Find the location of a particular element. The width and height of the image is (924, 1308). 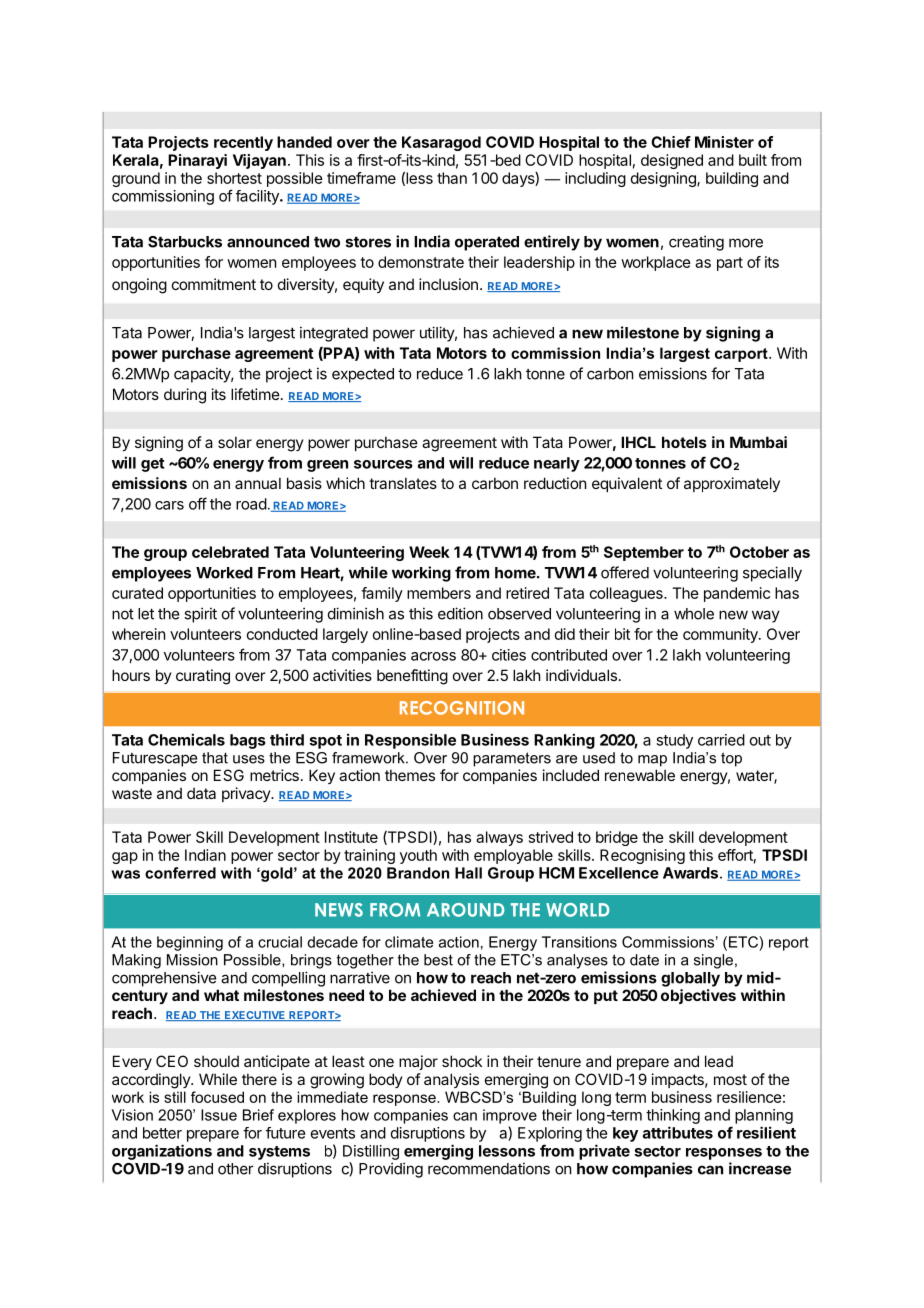

youth is located at coordinates (418, 856).
